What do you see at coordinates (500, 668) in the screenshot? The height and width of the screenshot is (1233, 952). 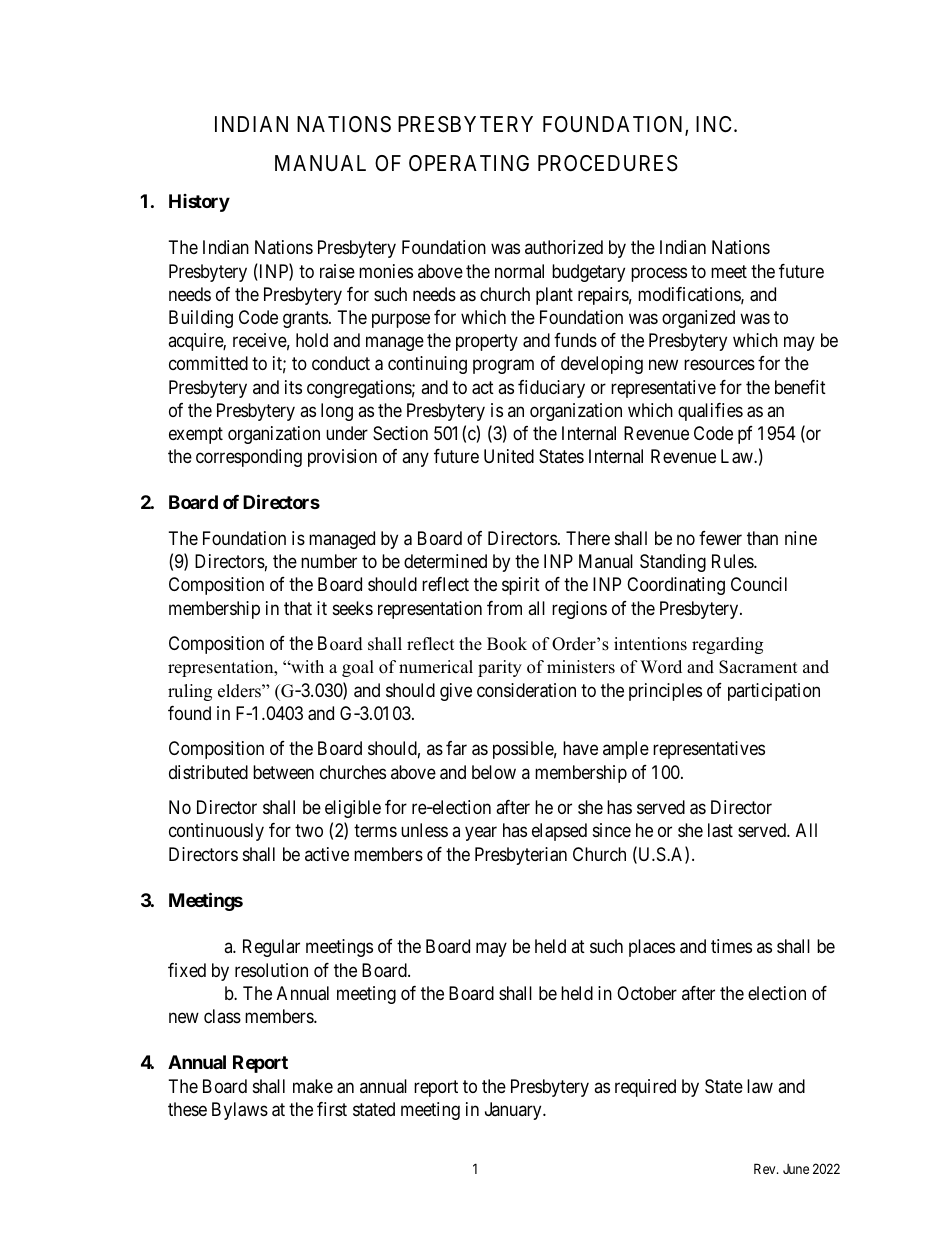 I see `parity` at bounding box center [500, 668].
